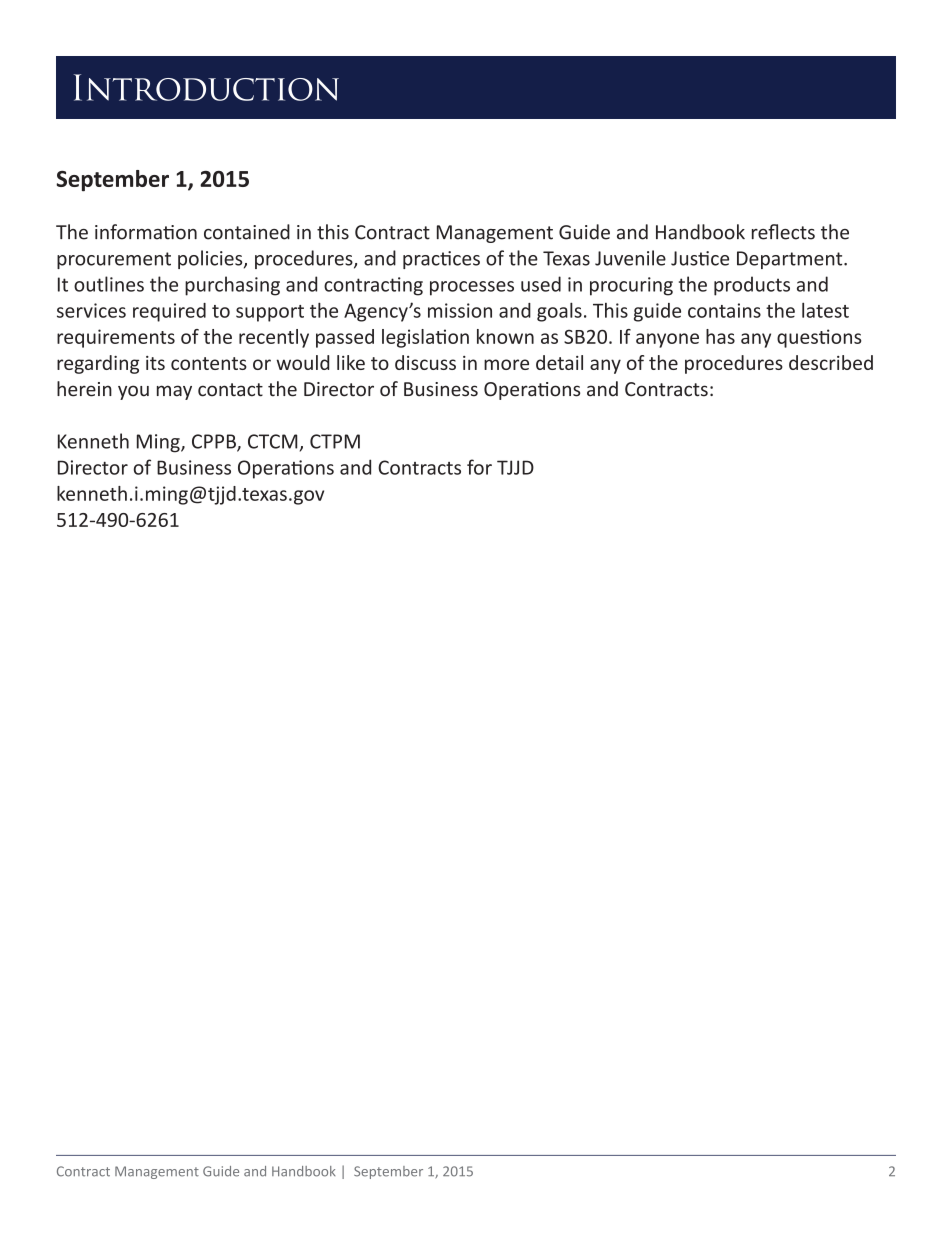 This image has width=952, height=1233. What do you see at coordinates (206, 87) in the image?
I see `Introduction` at bounding box center [206, 87].
